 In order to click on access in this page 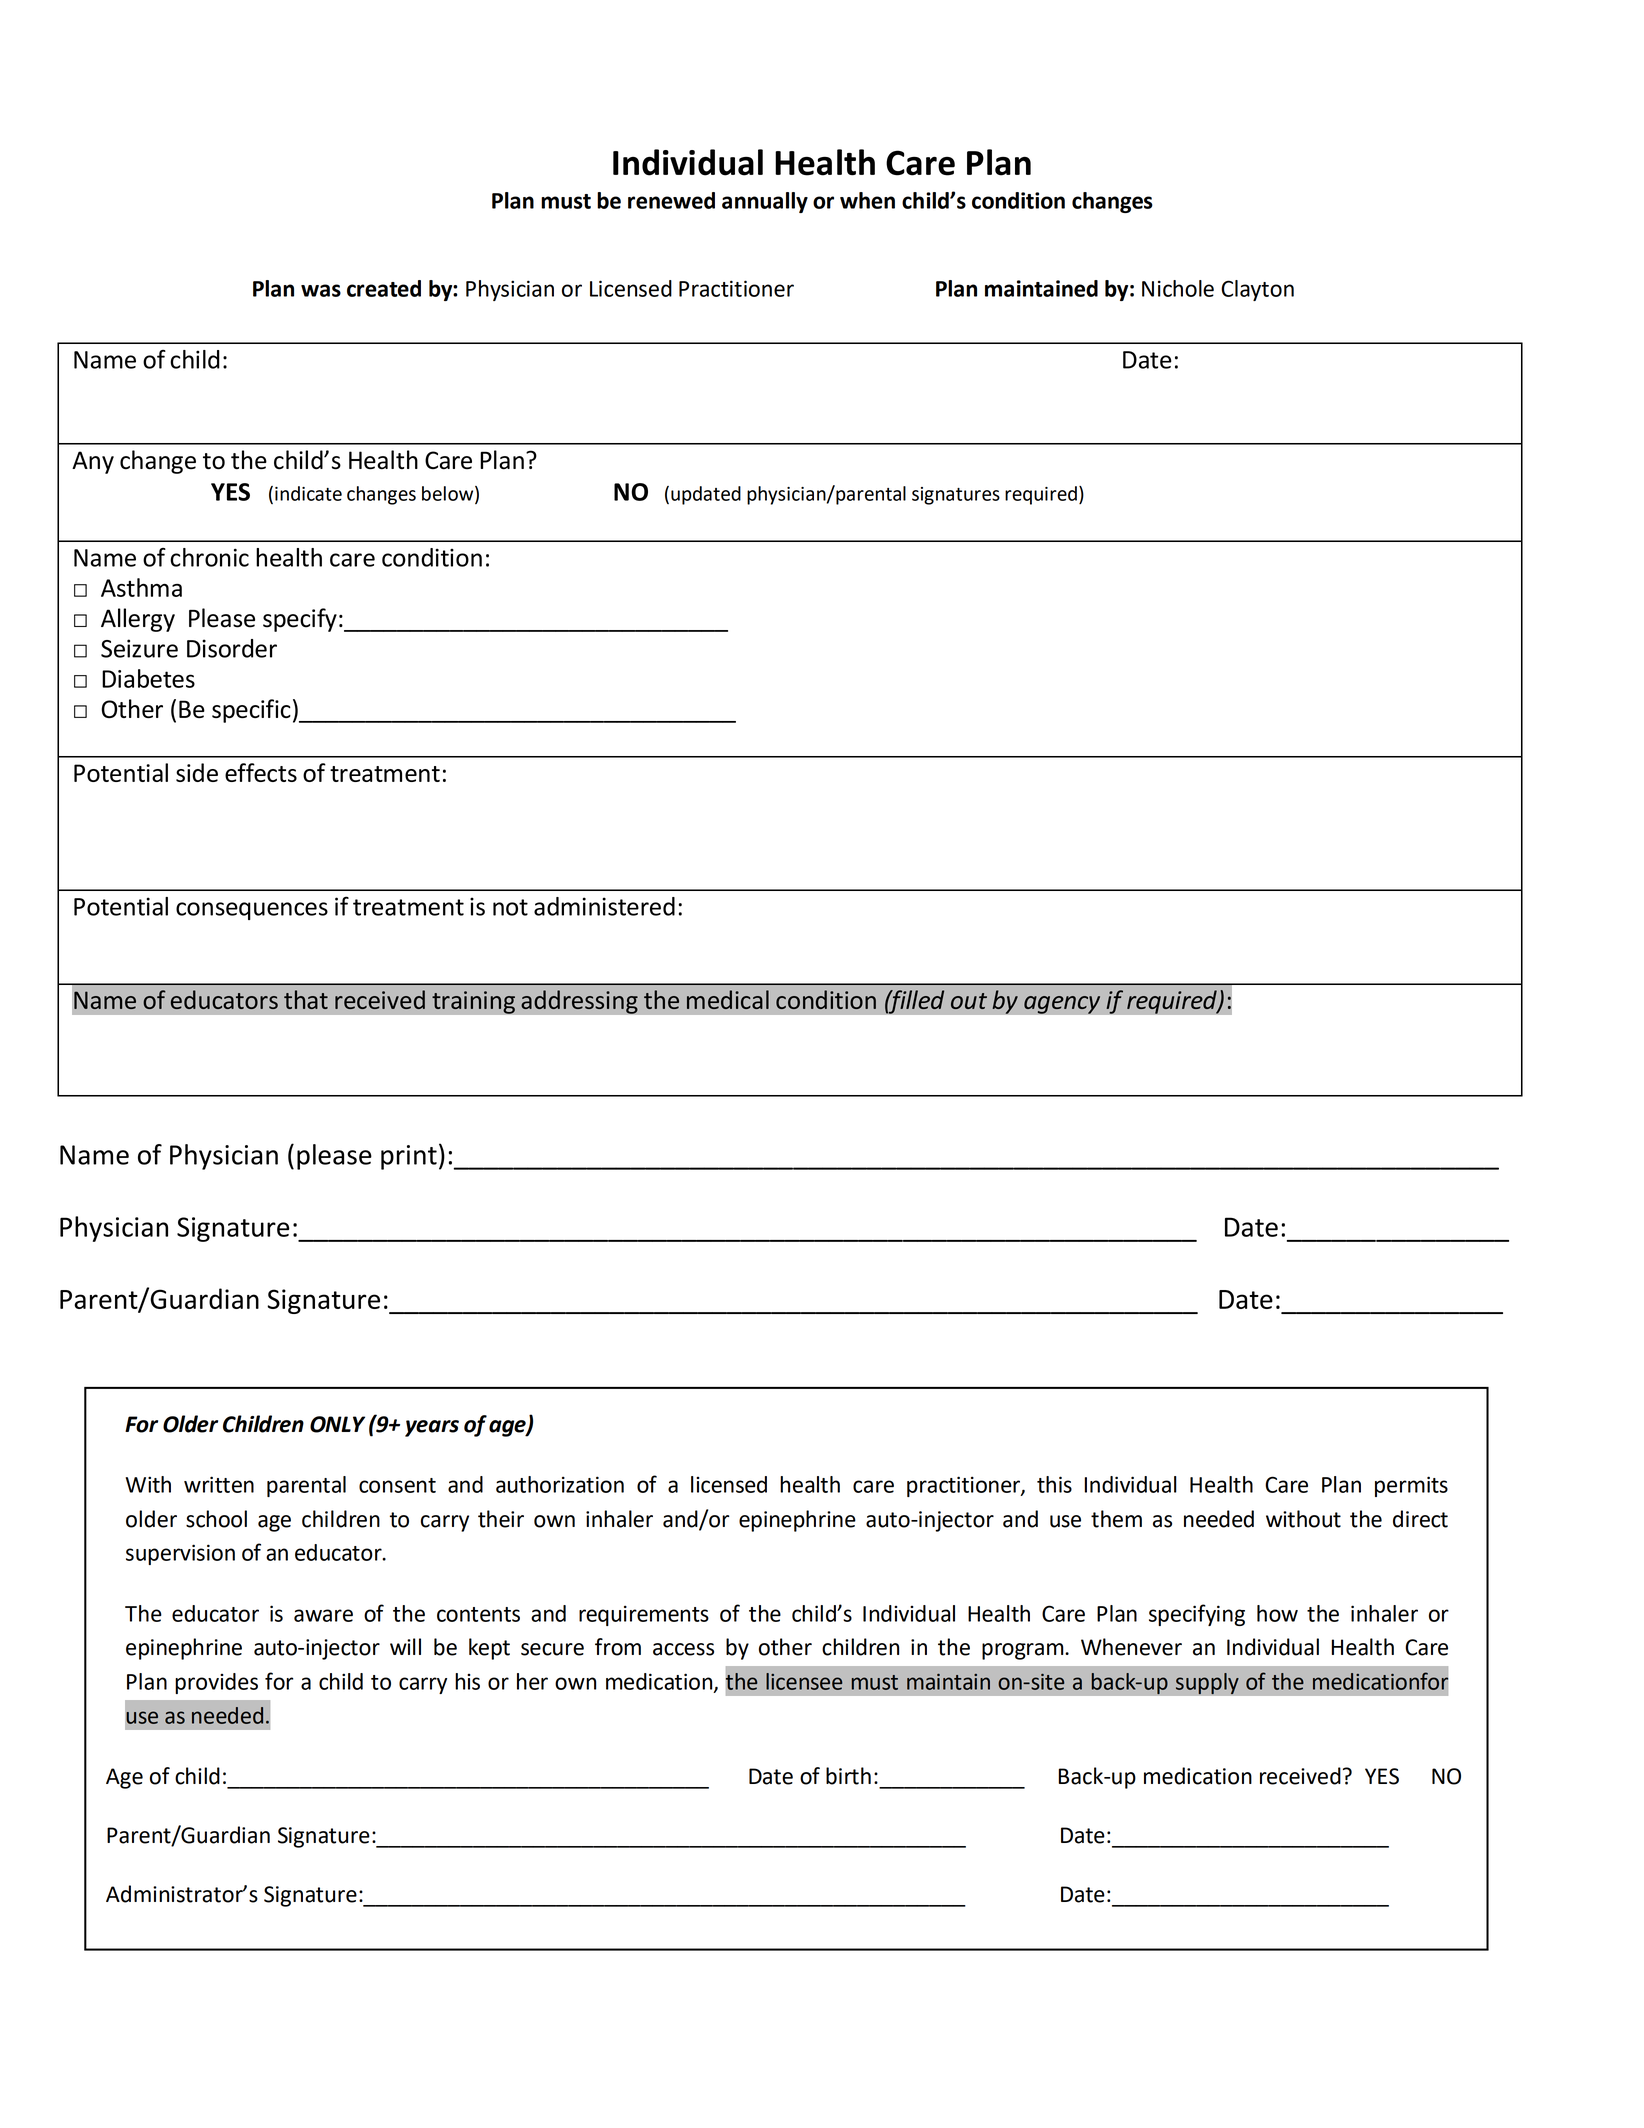, I will do `click(683, 1649)`.
